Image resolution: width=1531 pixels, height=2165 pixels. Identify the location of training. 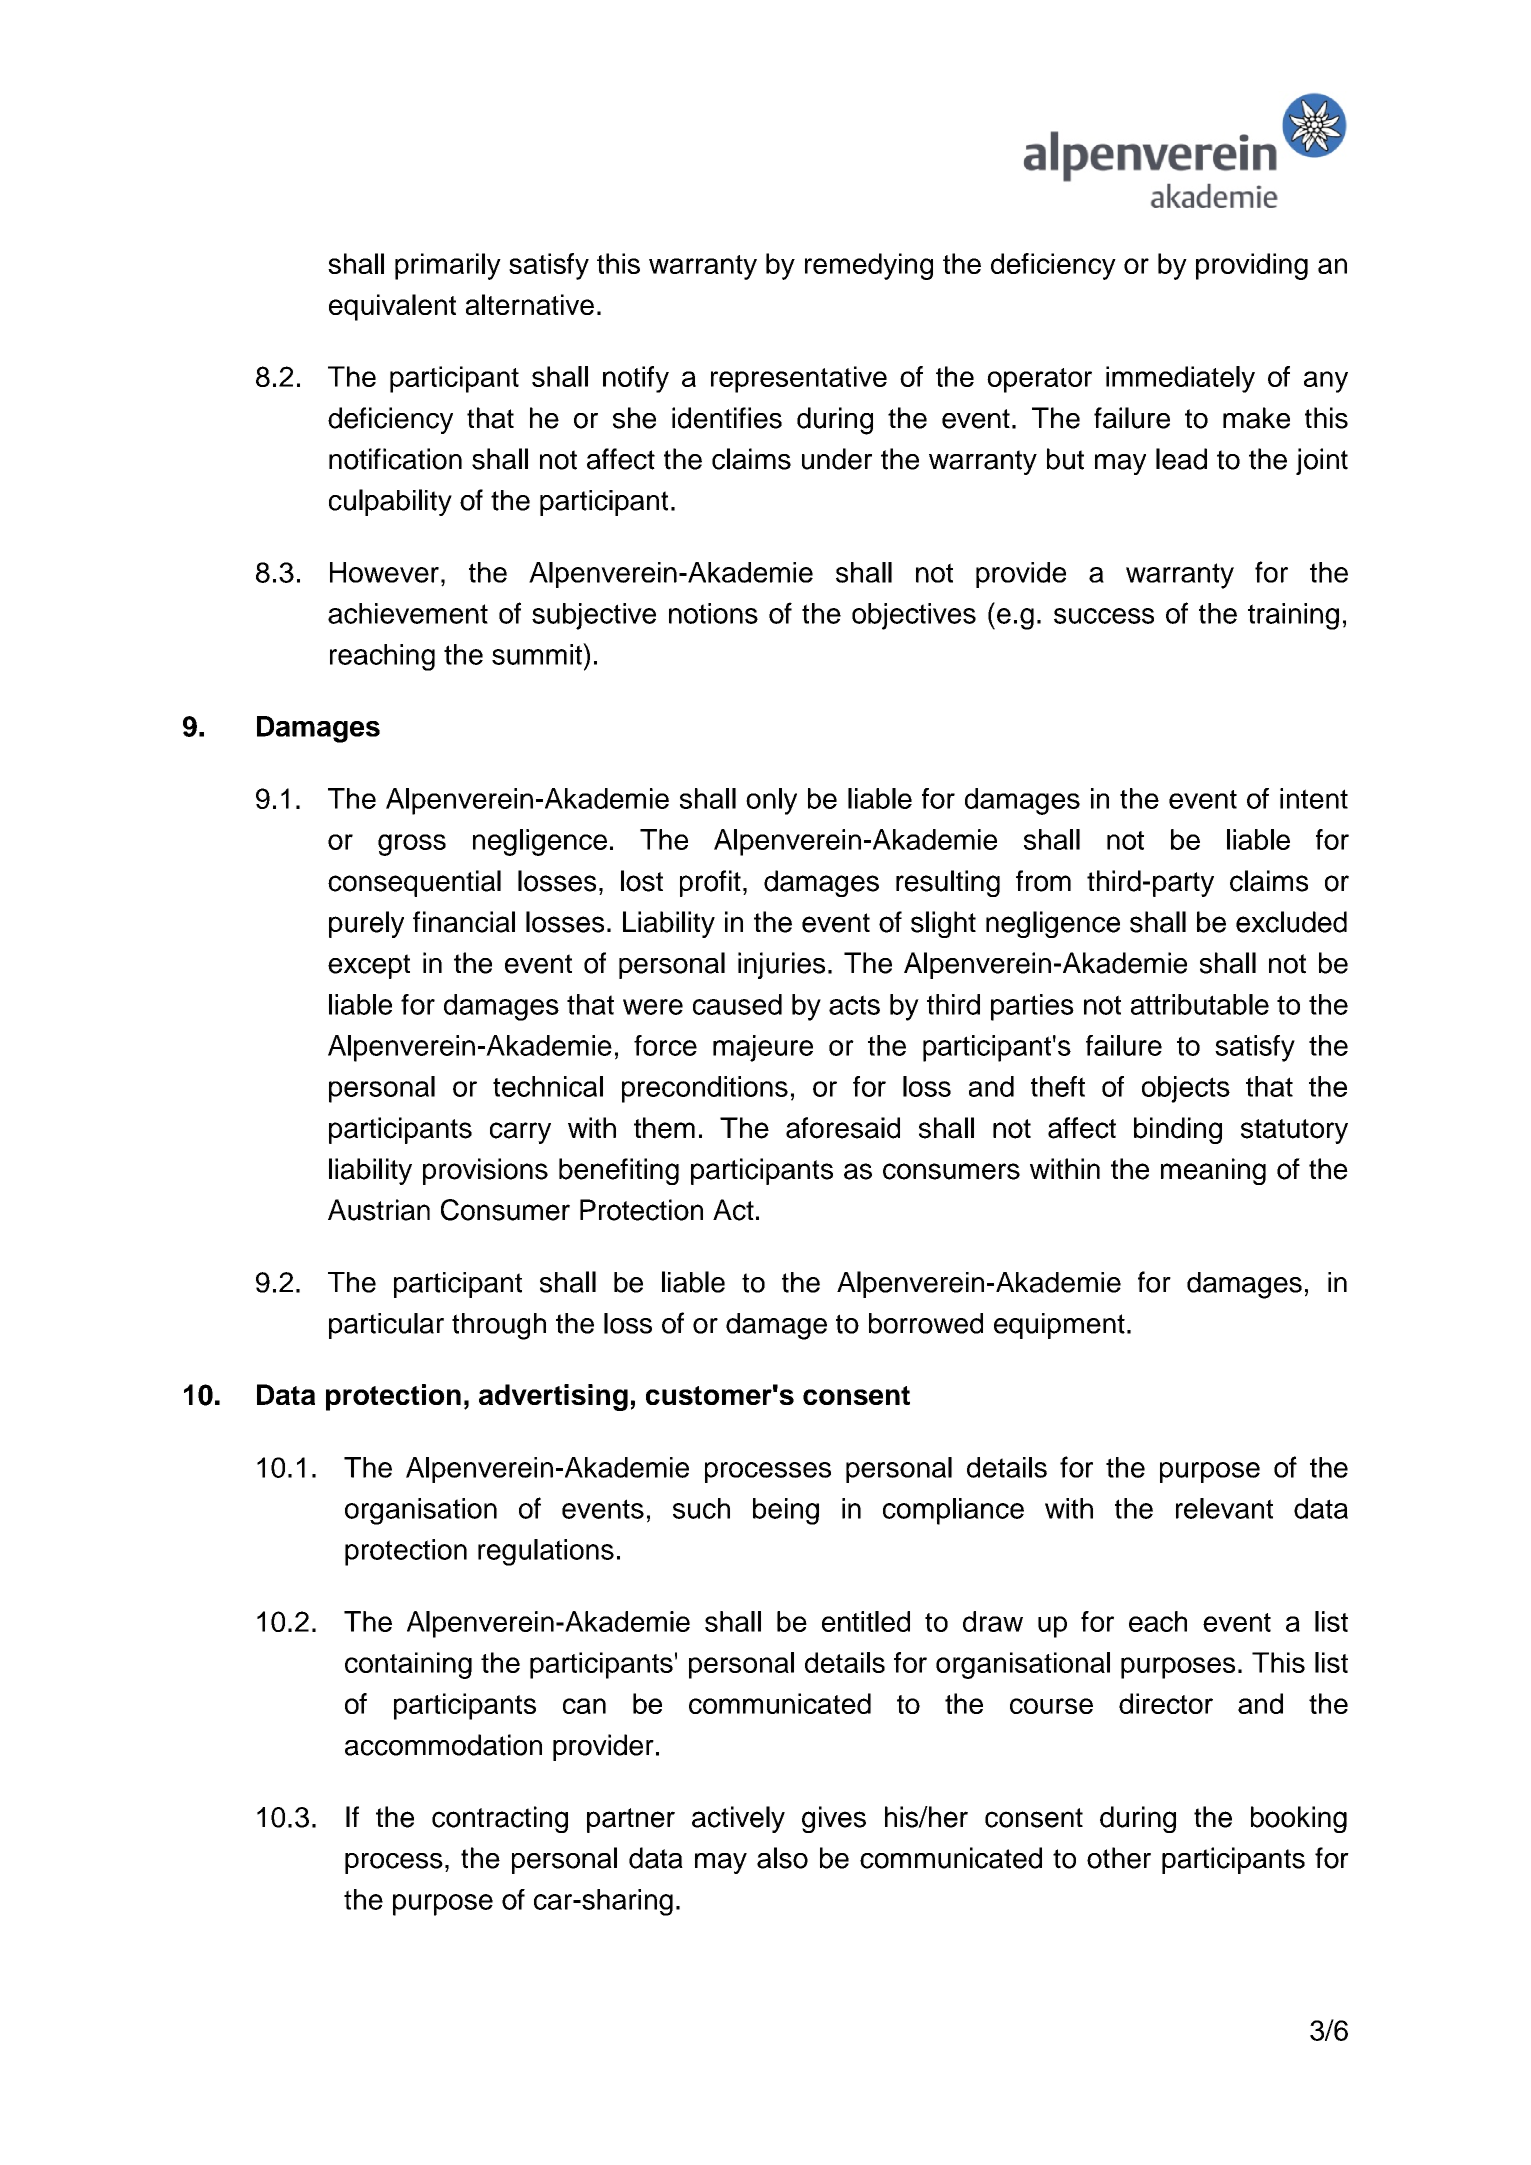
(1293, 616).
